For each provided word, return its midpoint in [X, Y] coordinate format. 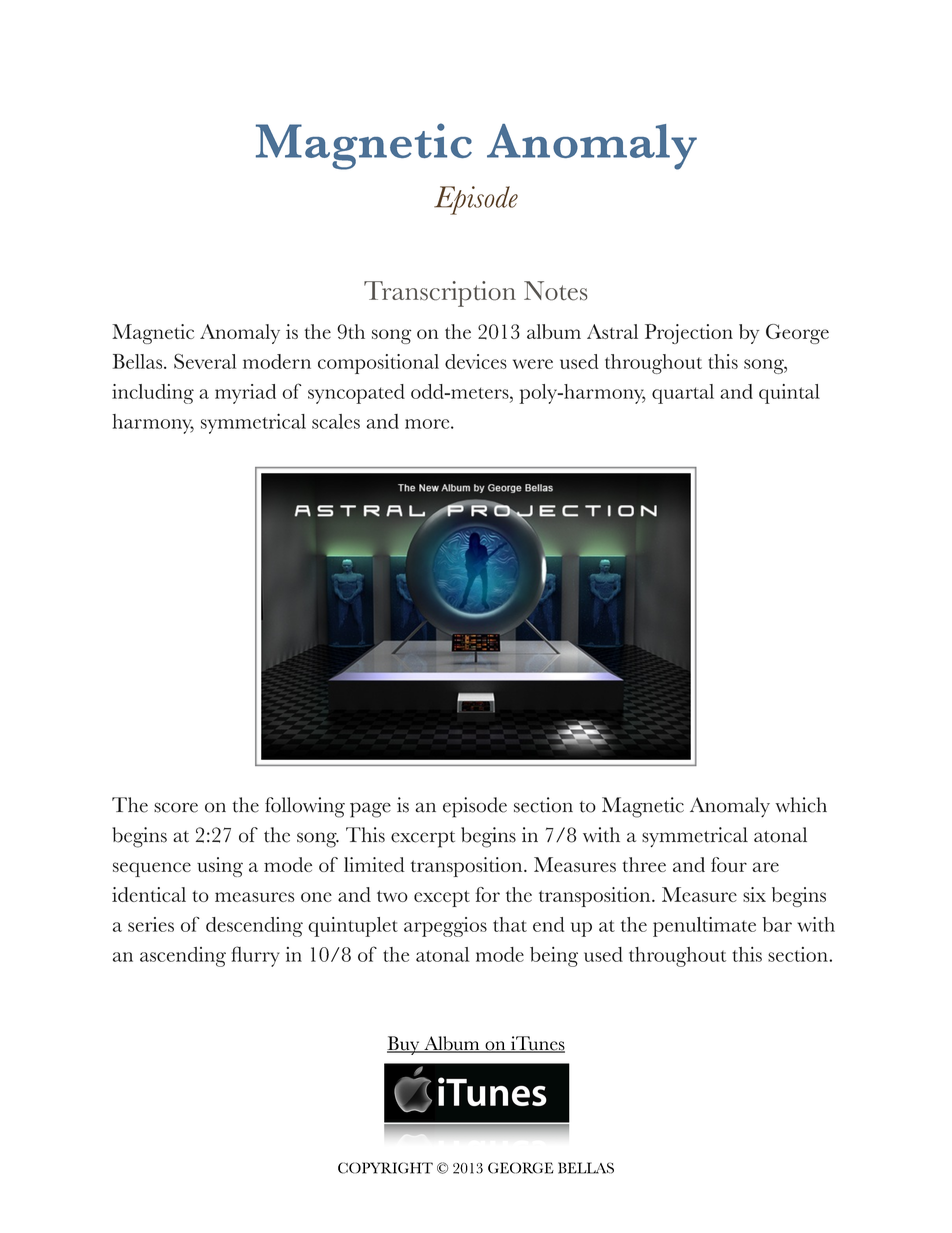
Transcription [440, 294]
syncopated [356, 394]
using [220, 867]
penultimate [704, 927]
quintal [789, 394]
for [487, 894]
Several [205, 361]
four [729, 864]
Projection [689, 334]
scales [336, 421]
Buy [404, 1045]
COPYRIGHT [385, 1168]
